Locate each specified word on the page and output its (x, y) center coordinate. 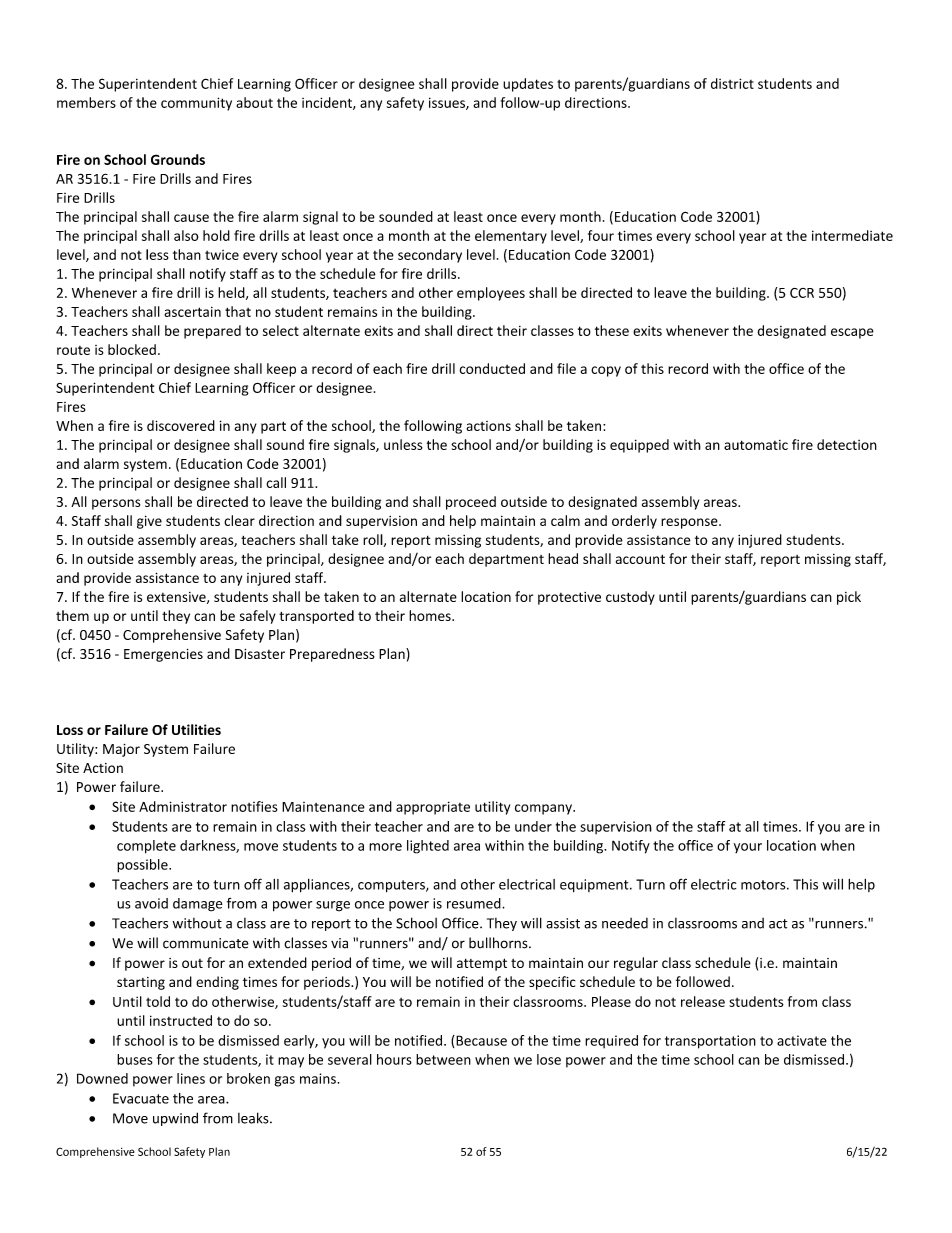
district (732, 83)
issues (448, 103)
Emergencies (163, 655)
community (196, 104)
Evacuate (141, 1098)
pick (849, 598)
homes (431, 615)
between (443, 1059)
